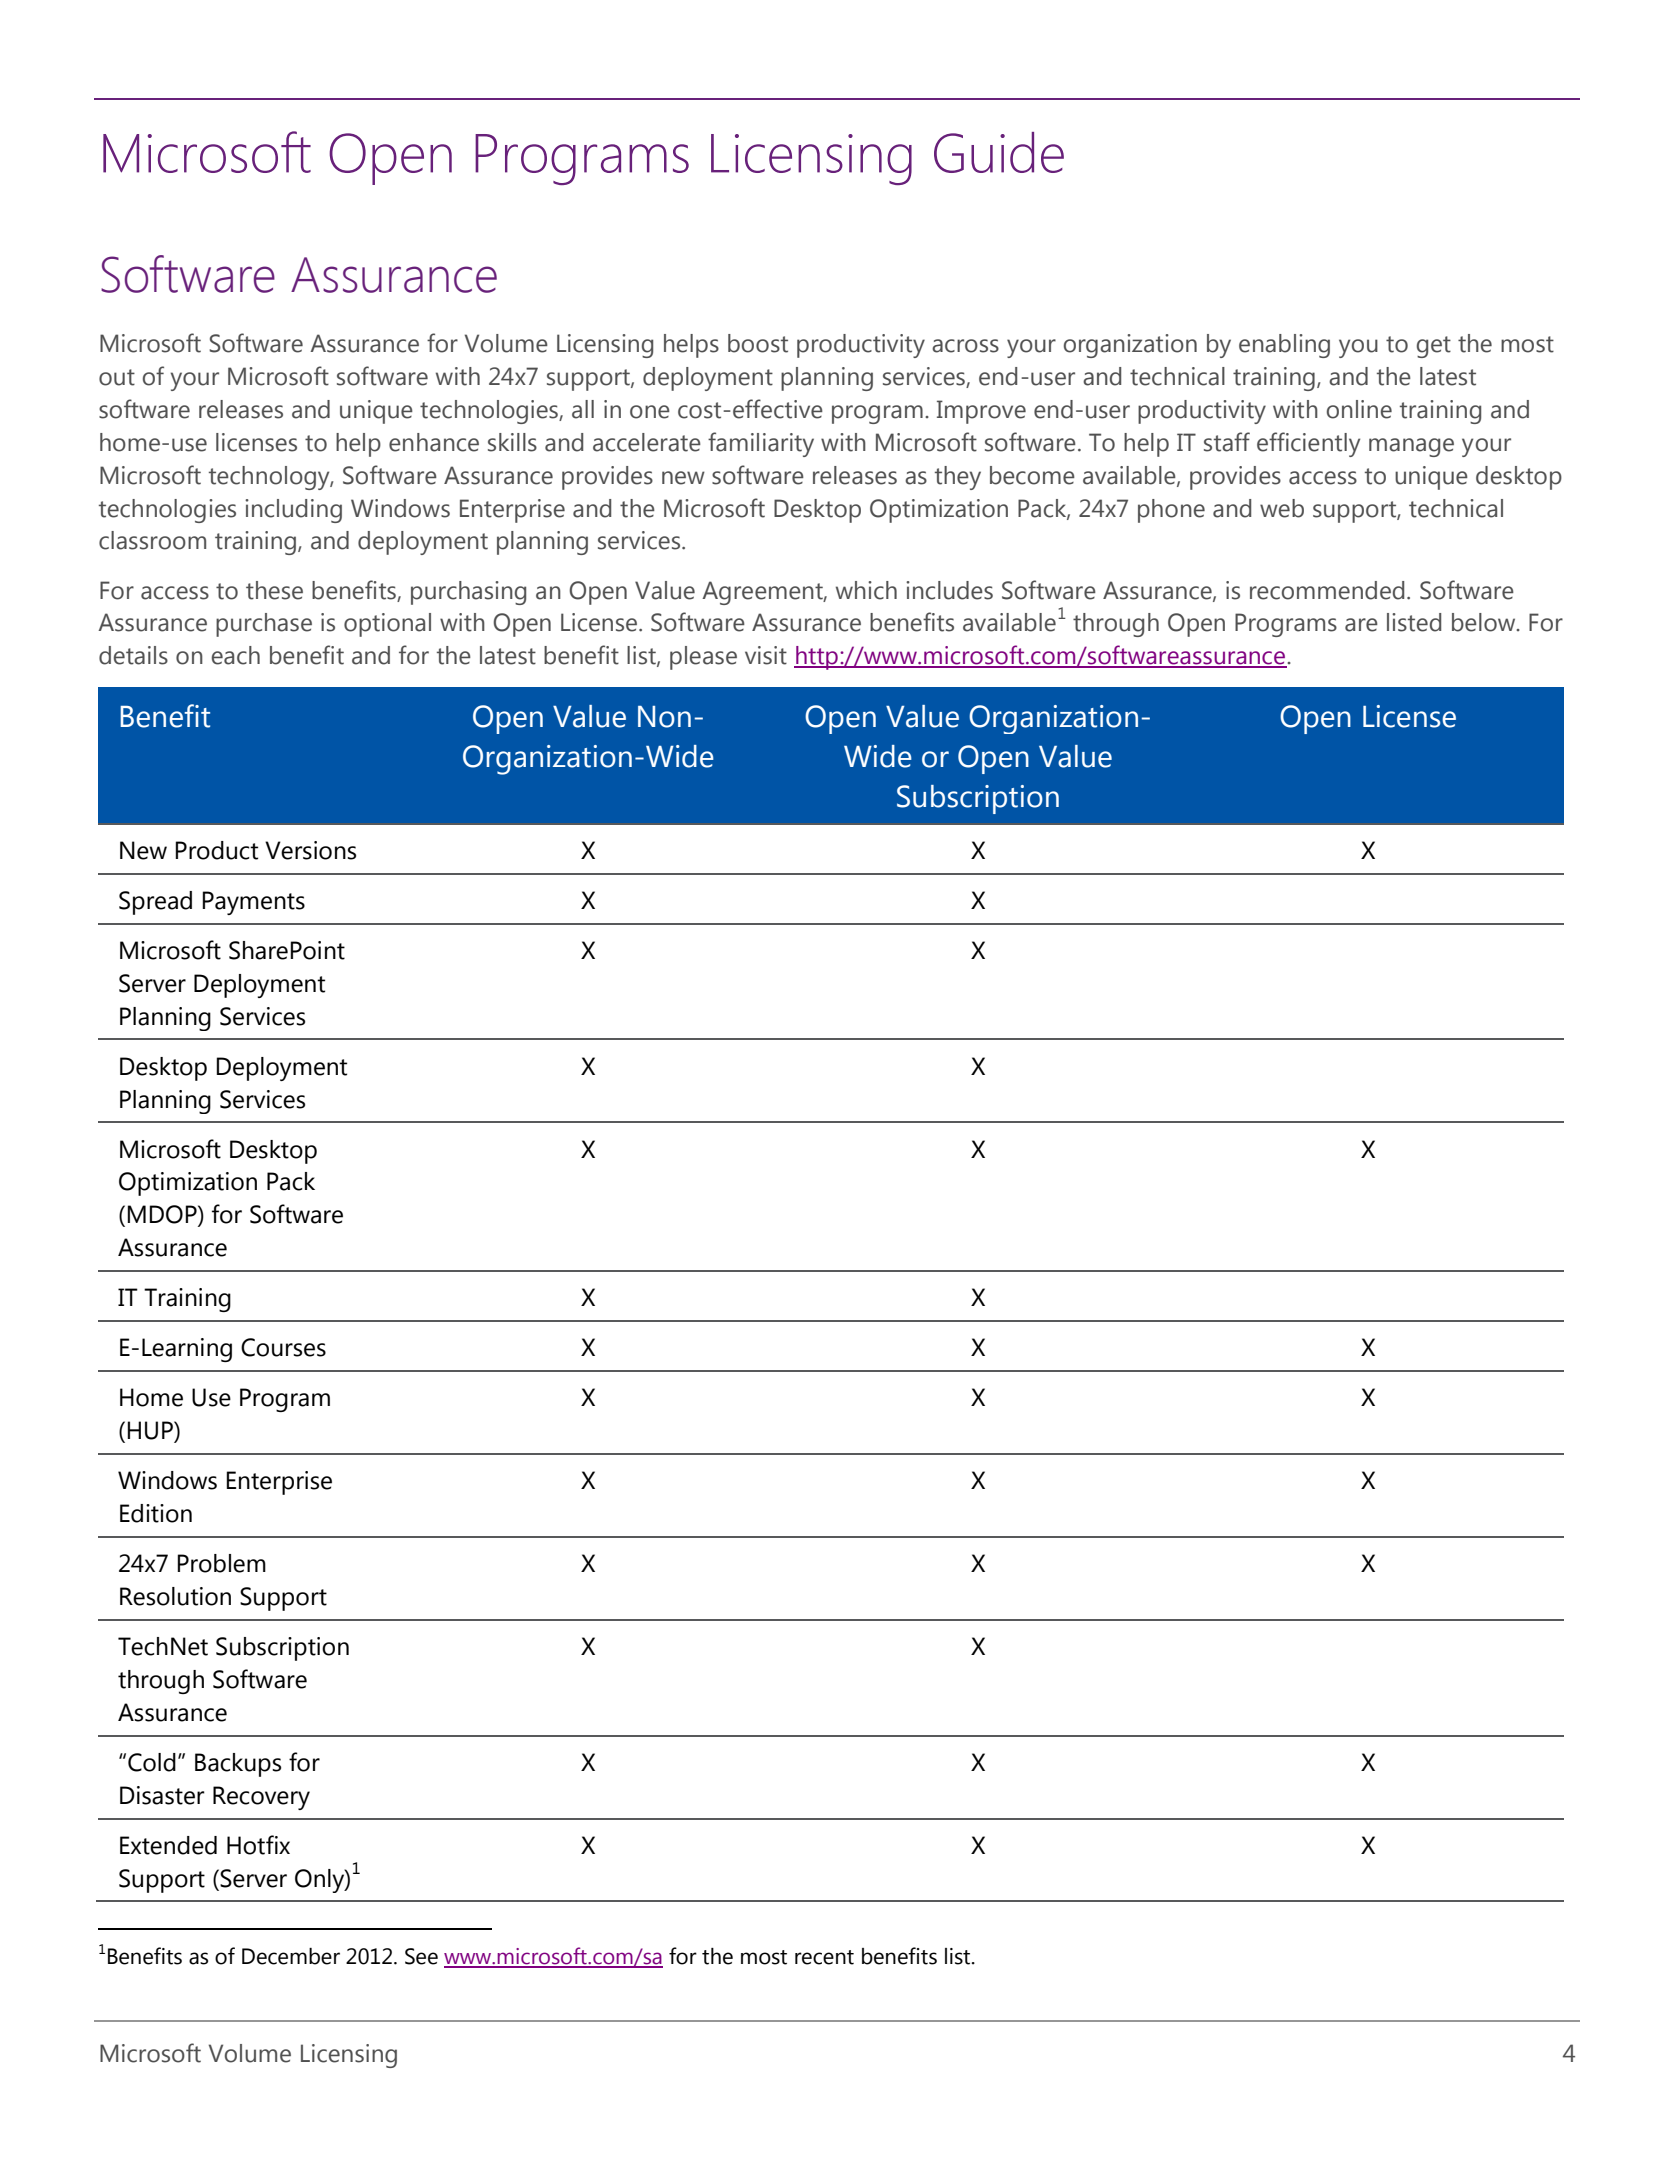  What do you see at coordinates (283, 1347) in the document?
I see `Courses` at bounding box center [283, 1347].
